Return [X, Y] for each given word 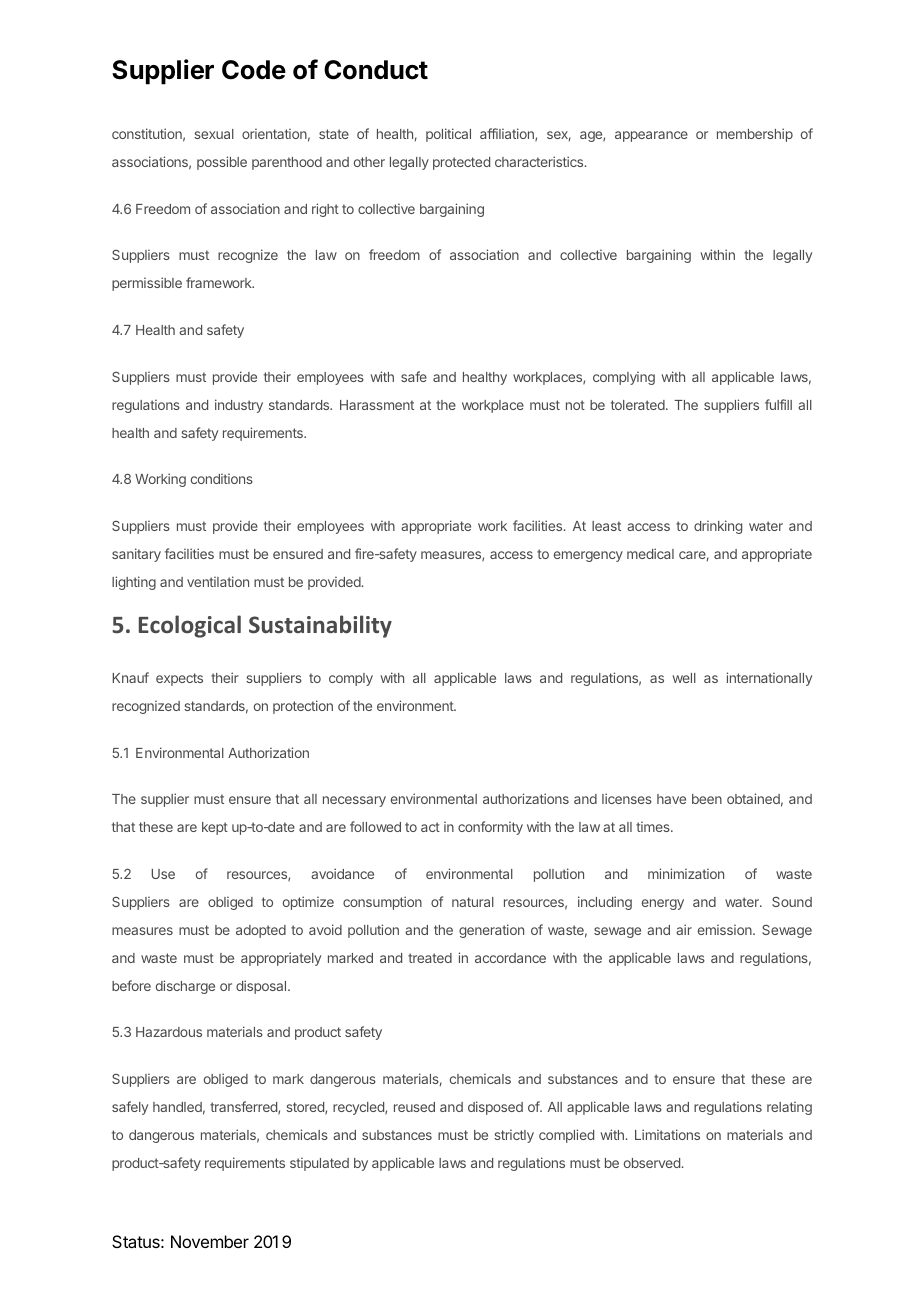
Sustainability [320, 626]
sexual [214, 134]
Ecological [190, 626]
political [448, 135]
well [684, 678]
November [210, 1241]
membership [755, 135]
